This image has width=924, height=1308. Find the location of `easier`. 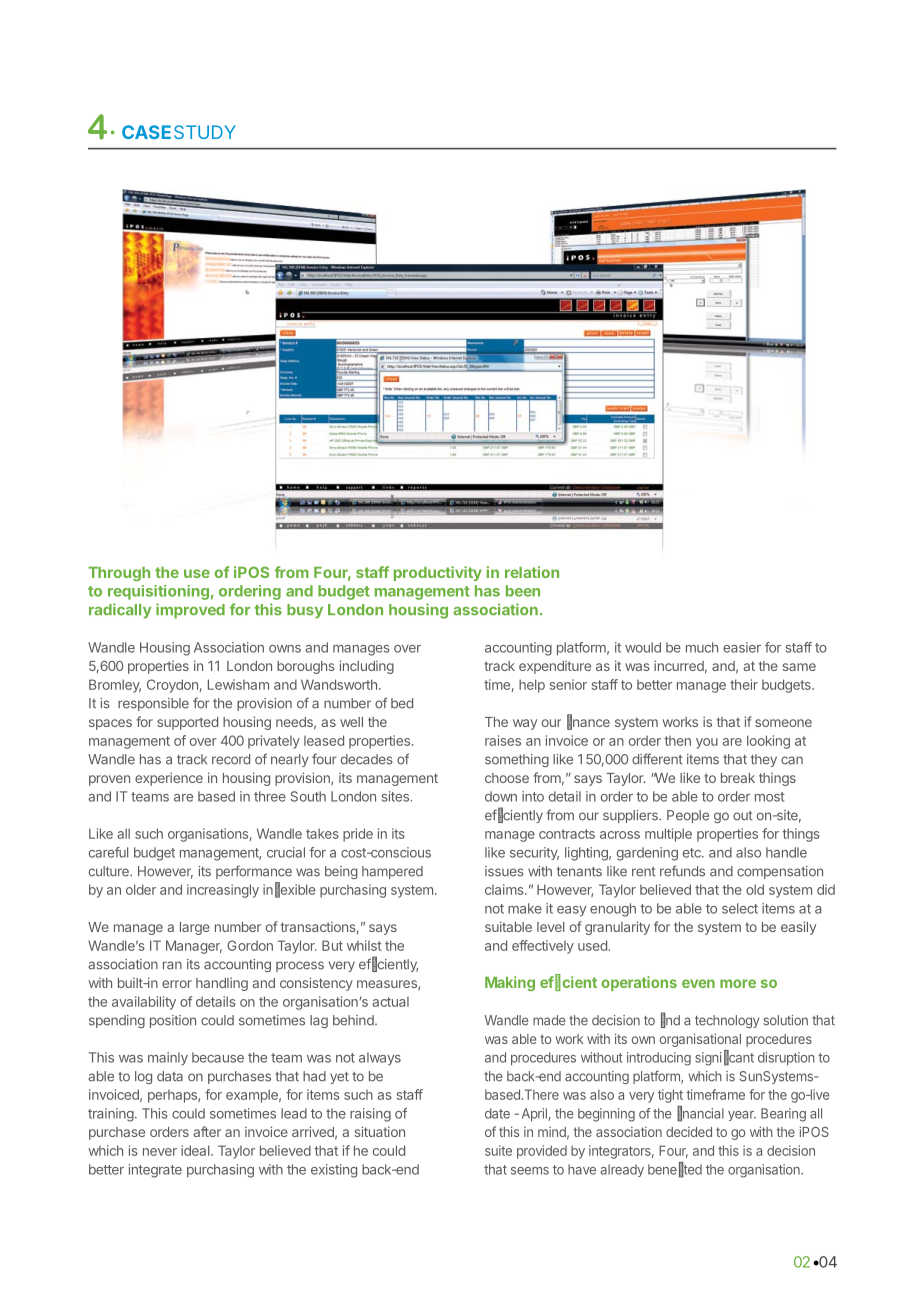

easier is located at coordinates (742, 647).
